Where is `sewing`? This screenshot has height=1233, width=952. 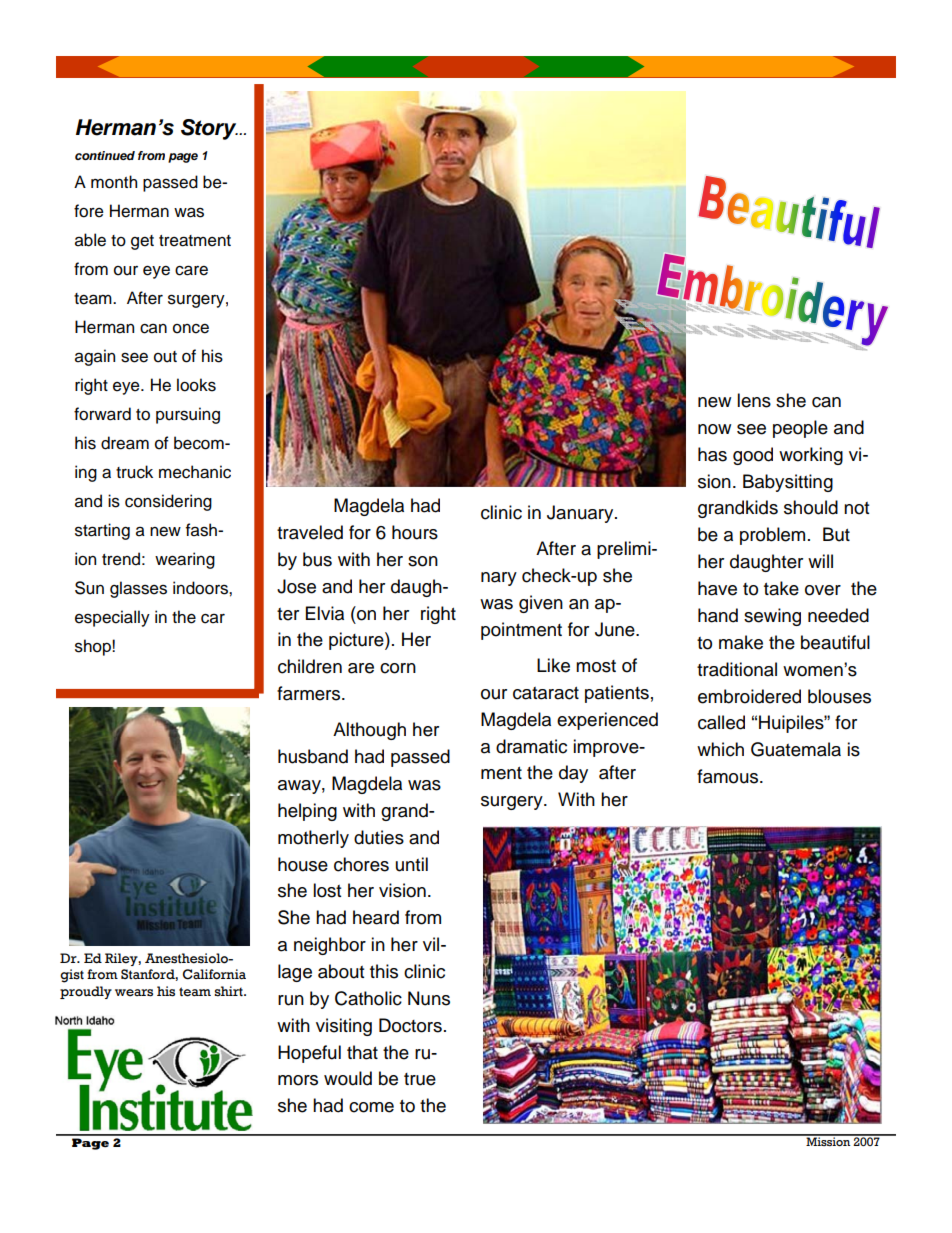
sewing is located at coordinates (772, 617).
